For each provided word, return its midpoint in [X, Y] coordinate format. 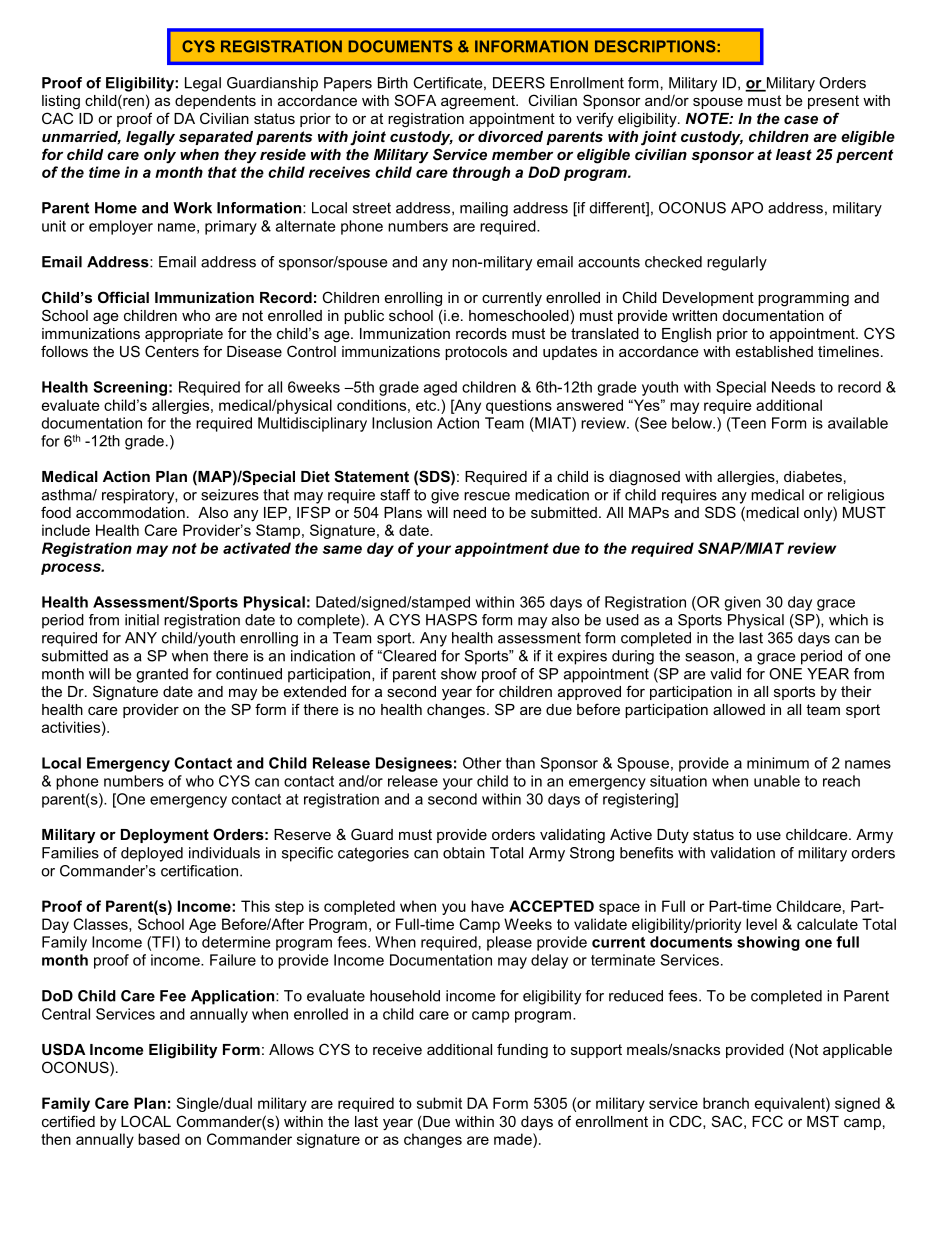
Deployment [165, 836]
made [514, 1139]
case [801, 119]
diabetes [813, 476]
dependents [215, 102]
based [159, 1139]
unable [777, 781]
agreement [479, 102]
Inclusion [402, 423]
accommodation [130, 512]
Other [482, 763]
